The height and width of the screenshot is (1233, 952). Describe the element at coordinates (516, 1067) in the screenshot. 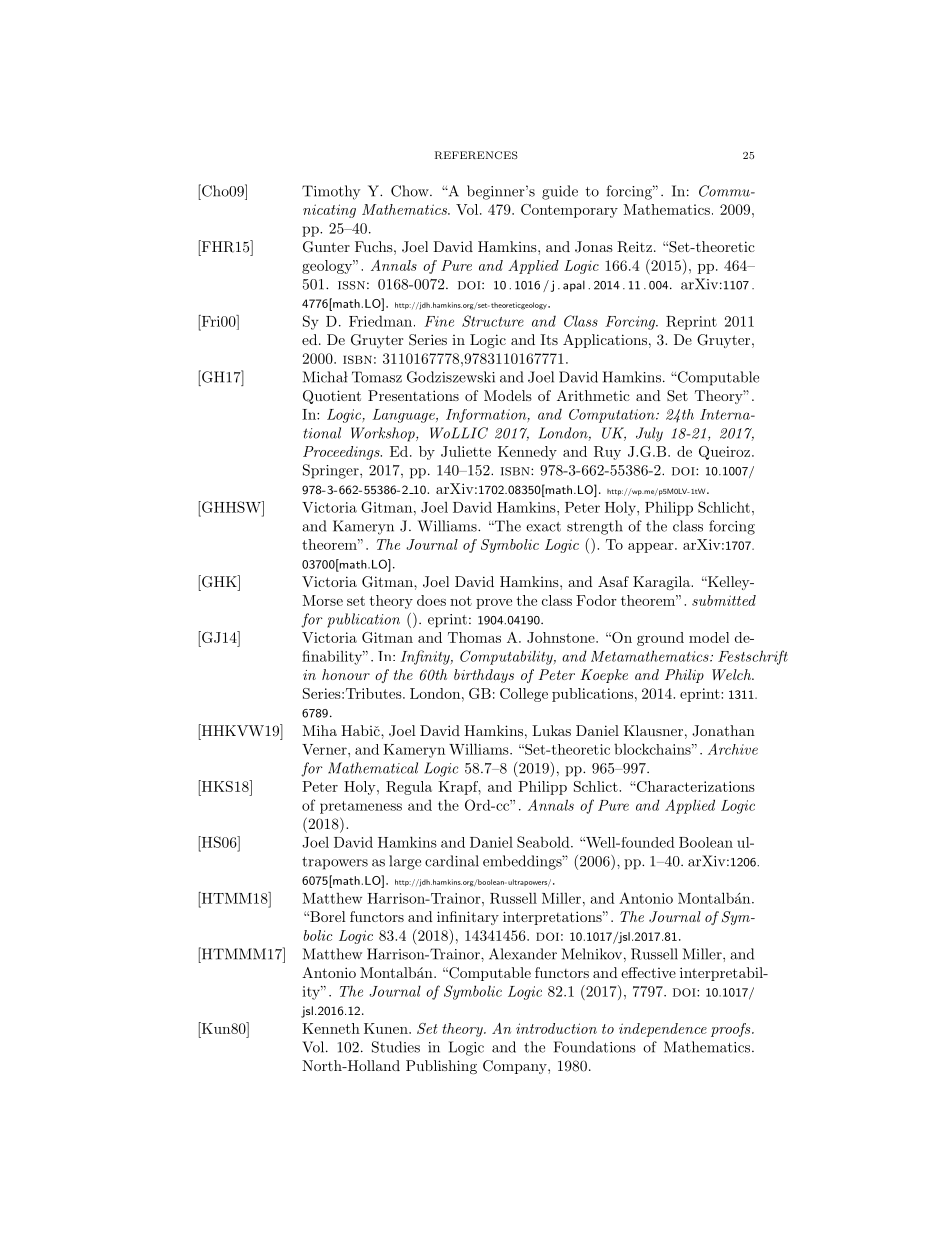

I see `Company` at that location.
